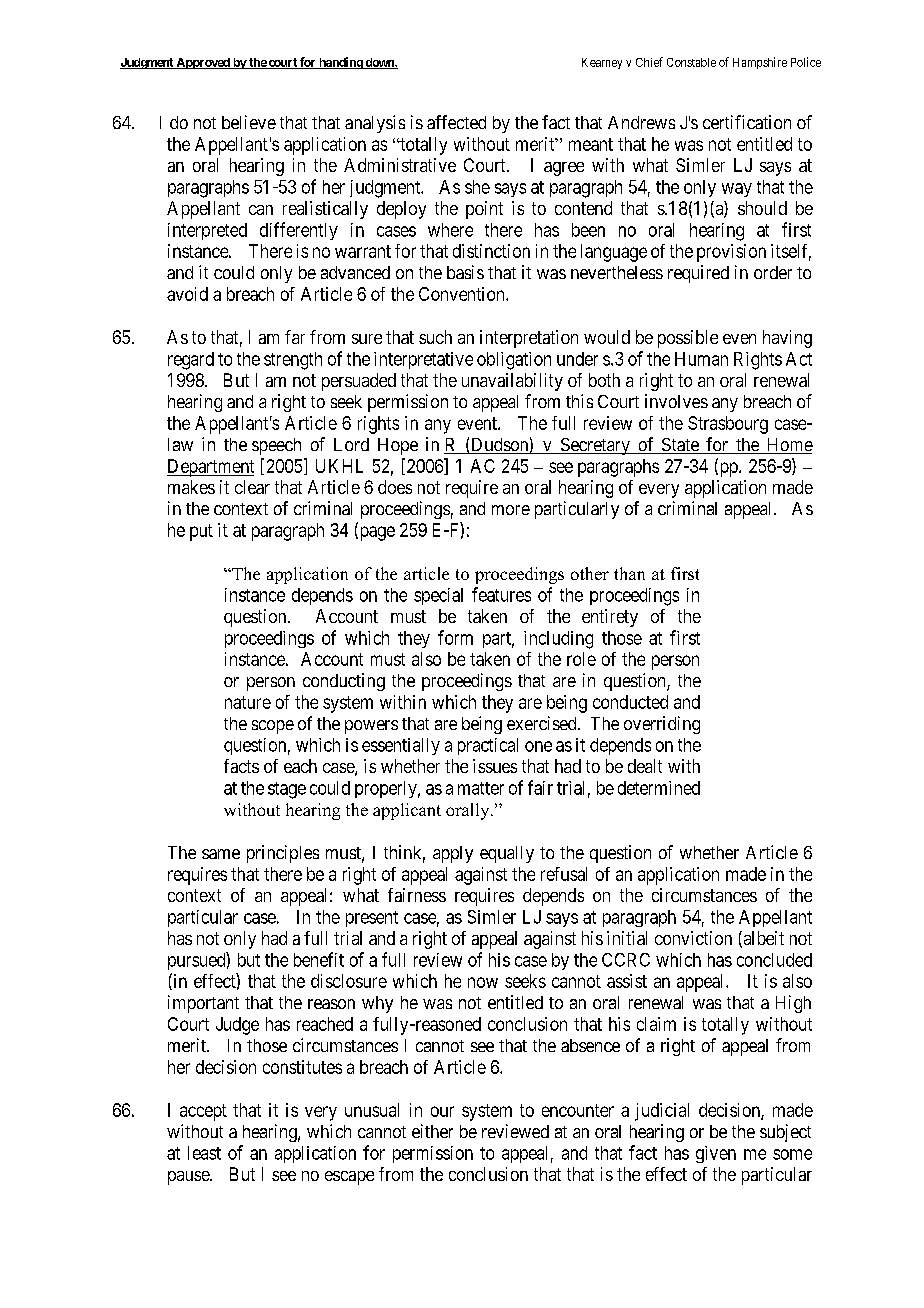  What do you see at coordinates (716, 1154) in the image?
I see `given` at bounding box center [716, 1154].
